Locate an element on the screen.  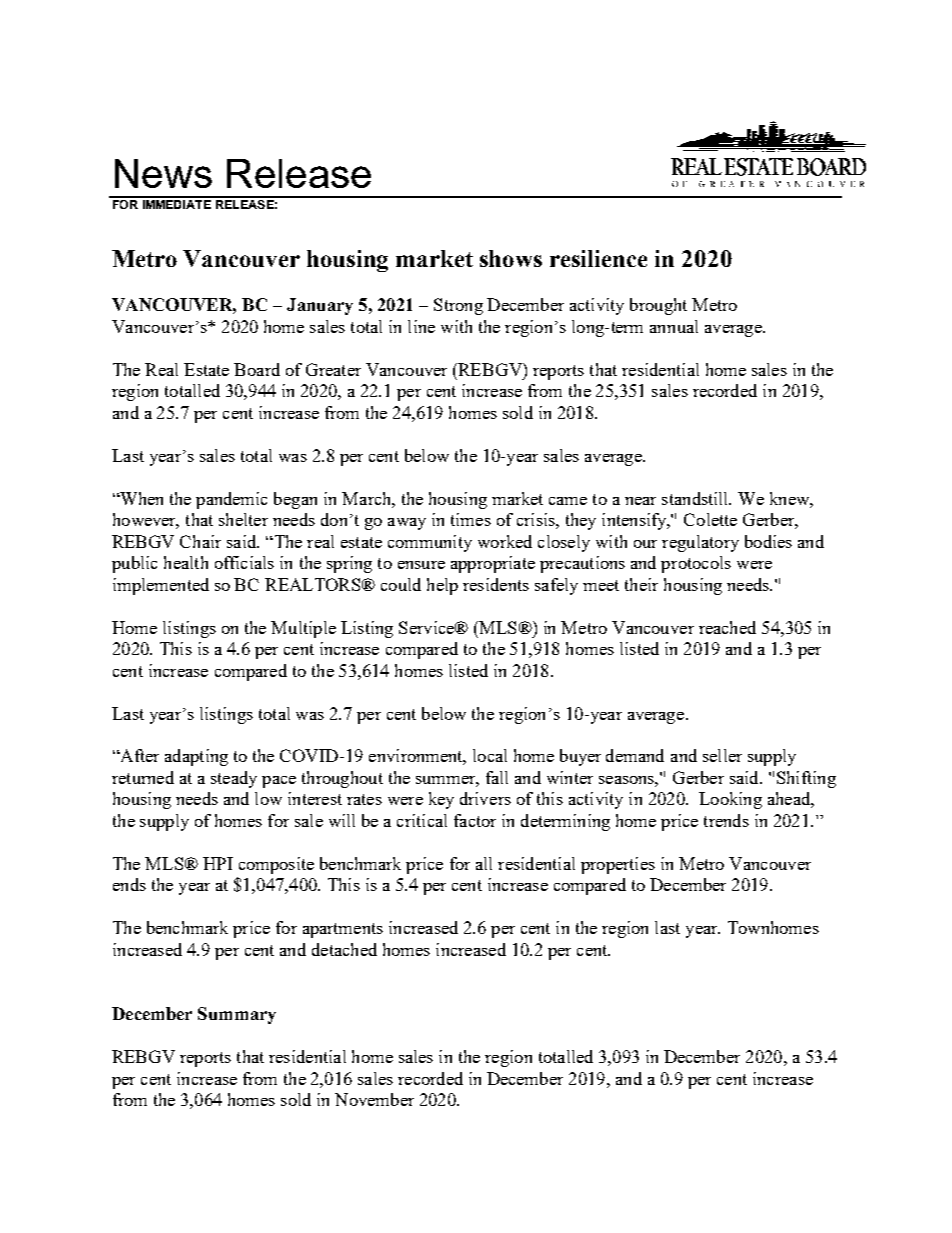
News is located at coordinates (163, 173).
